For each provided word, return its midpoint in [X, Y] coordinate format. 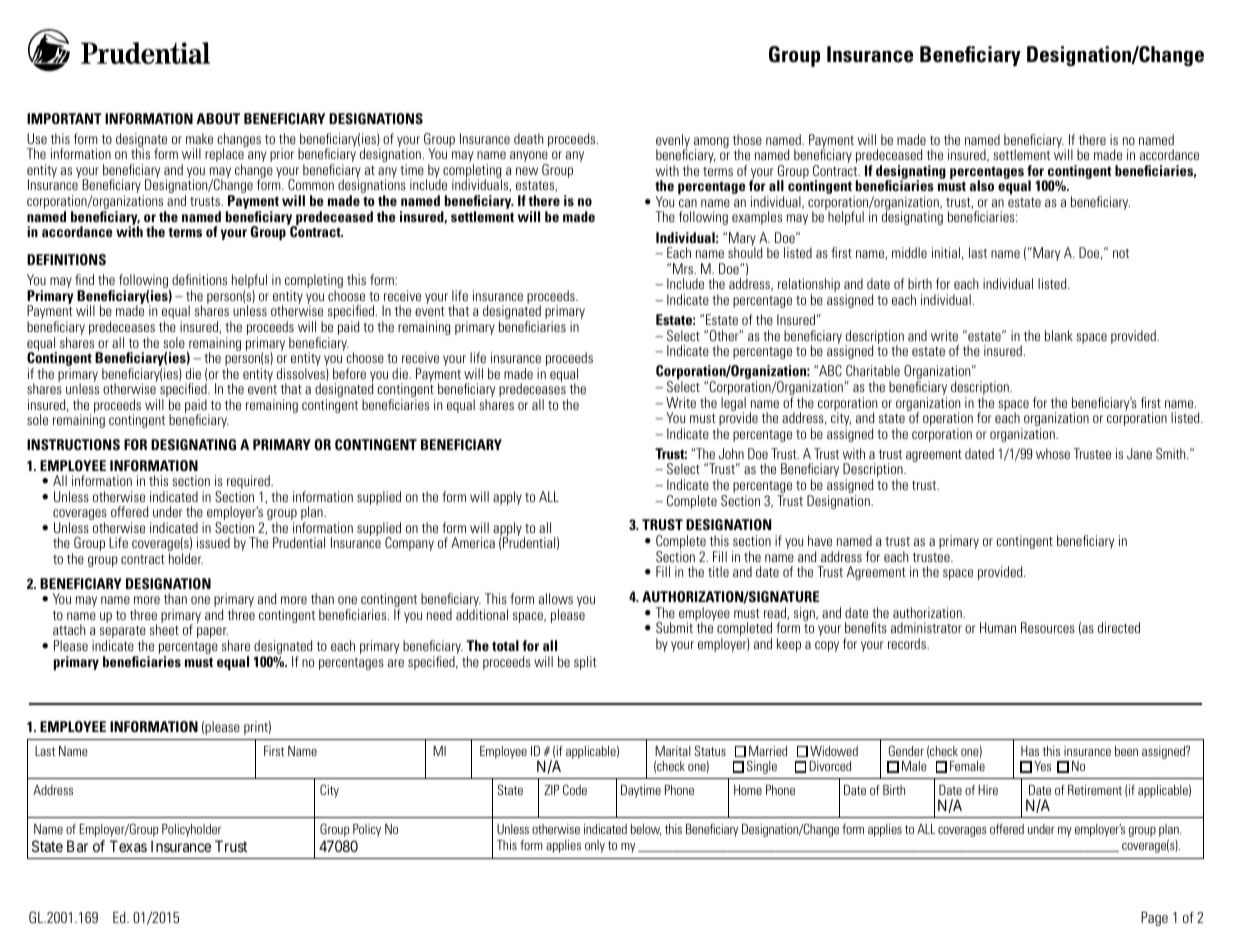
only [595, 846]
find [84, 279]
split [585, 663]
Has [1030, 751]
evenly [673, 142]
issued [213, 542]
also [982, 185]
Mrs [684, 268]
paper [213, 634]
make [199, 138]
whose [1053, 453]
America [473, 542]
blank [1059, 335]
